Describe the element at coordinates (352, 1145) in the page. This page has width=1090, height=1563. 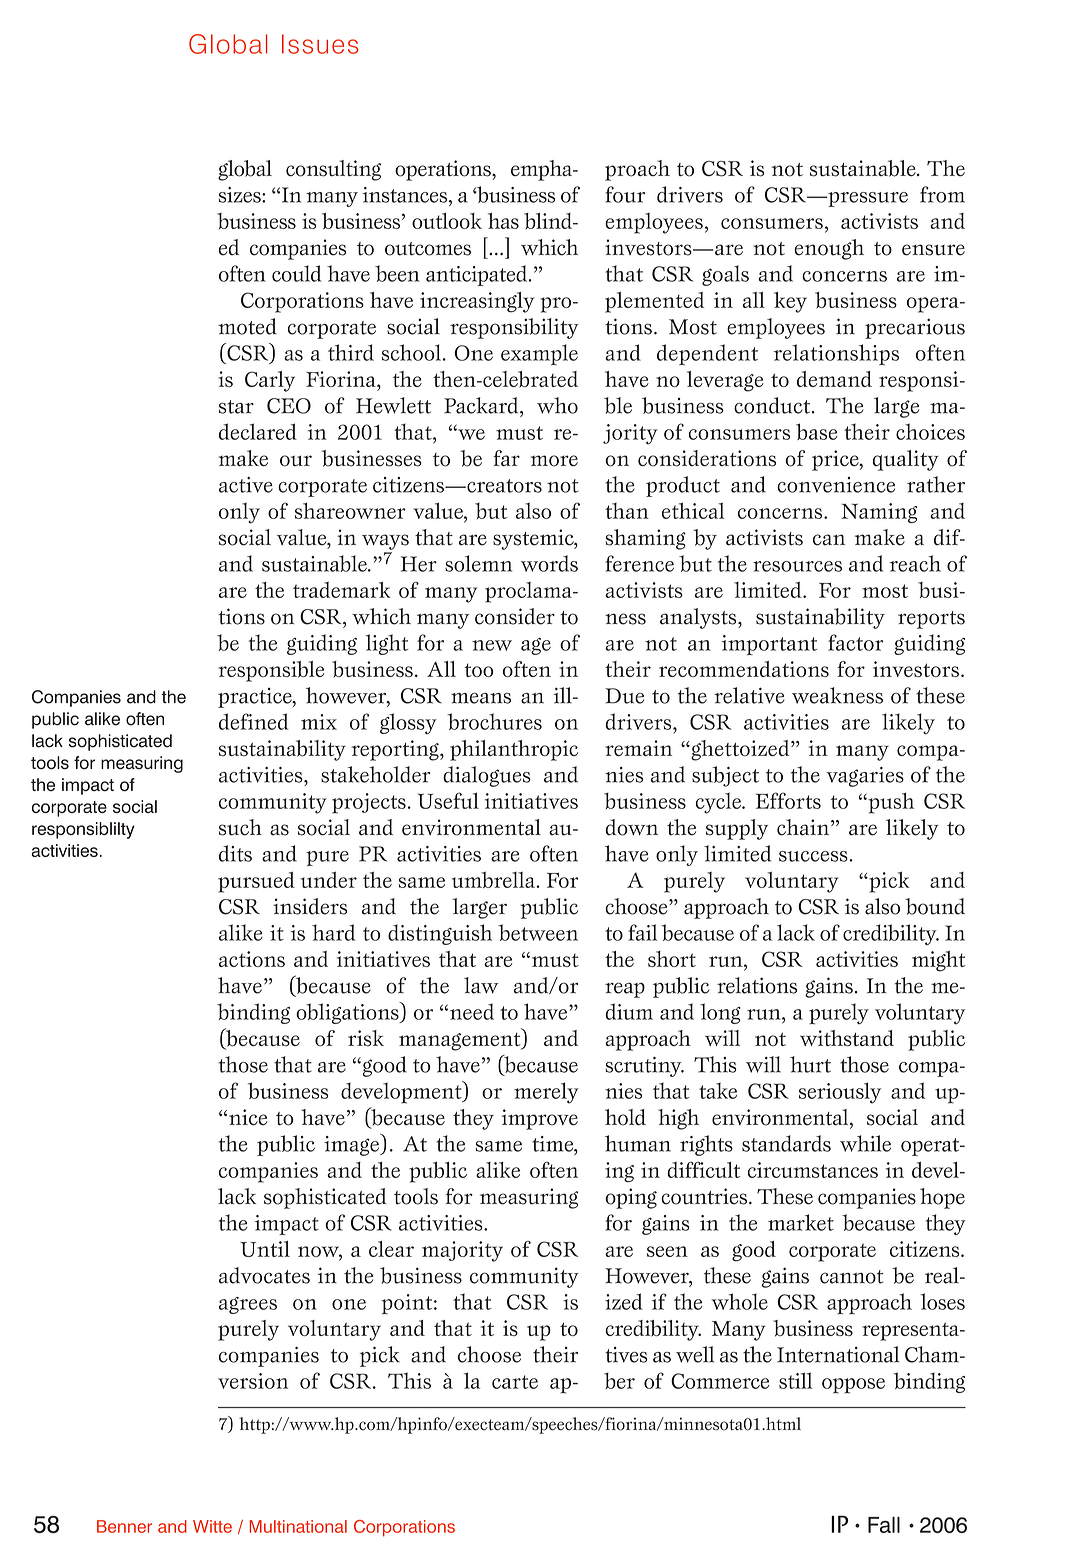
I see `image` at that location.
